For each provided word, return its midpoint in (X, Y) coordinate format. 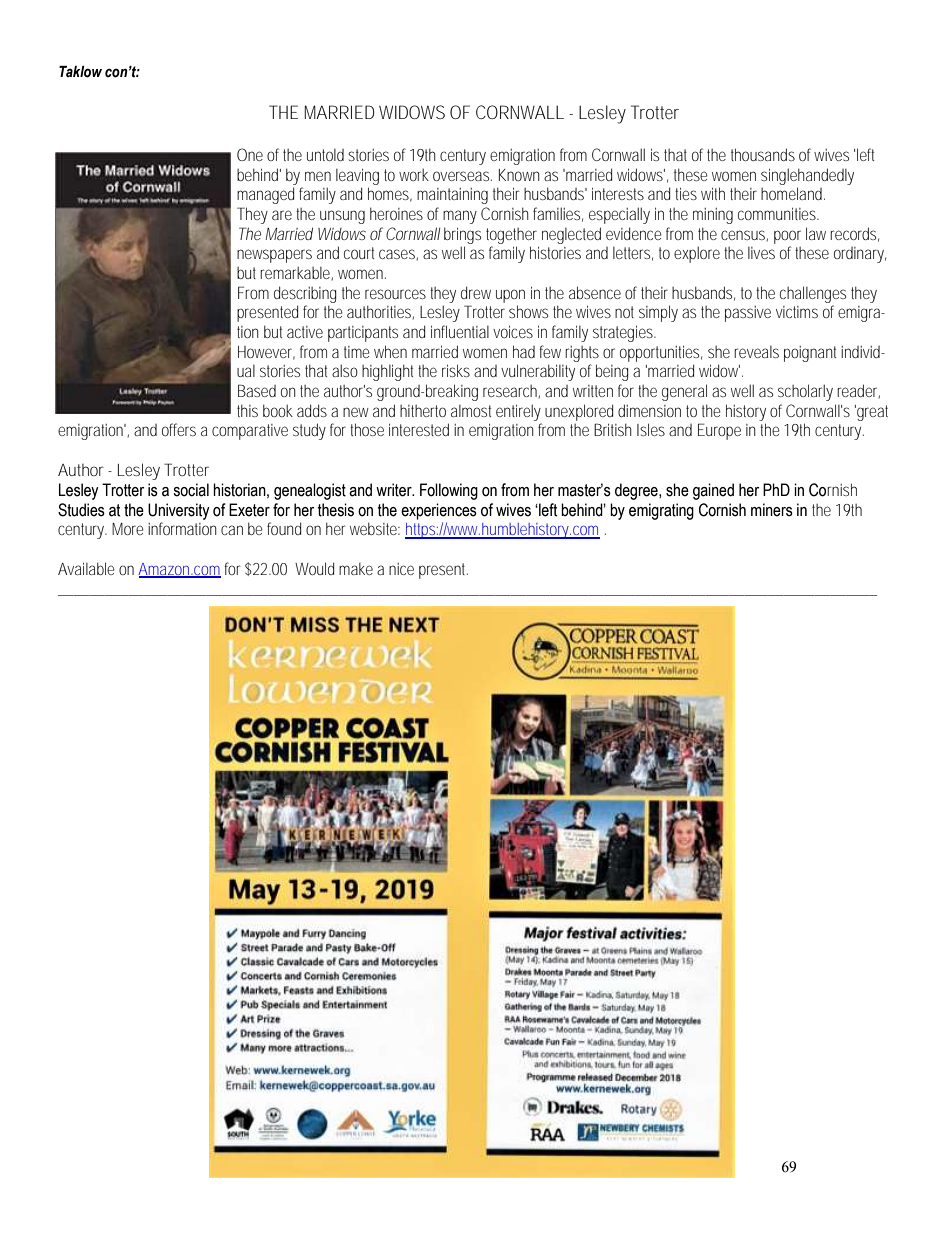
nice (401, 569)
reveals (756, 352)
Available (86, 568)
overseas (462, 176)
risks (456, 370)
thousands (763, 154)
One (250, 154)
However (266, 353)
